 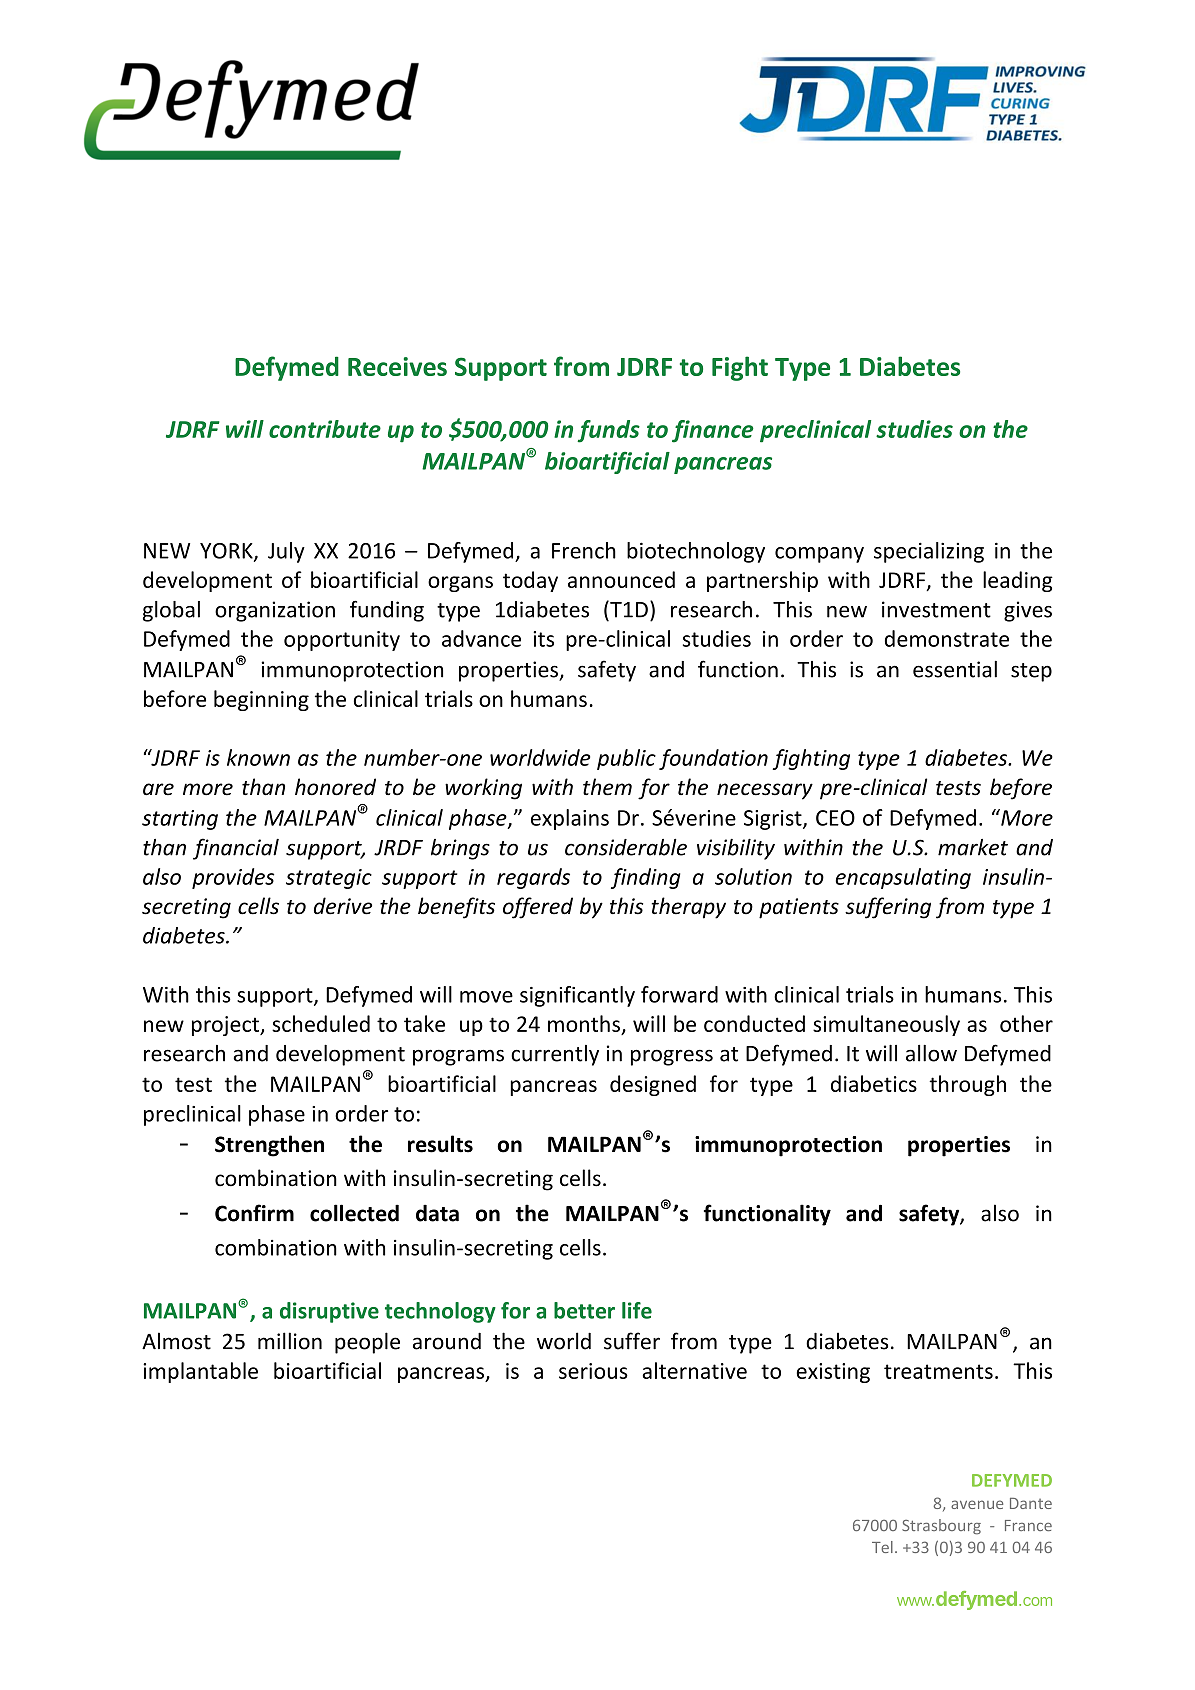 What do you see at coordinates (577, 996) in the document?
I see `significantly` at bounding box center [577, 996].
